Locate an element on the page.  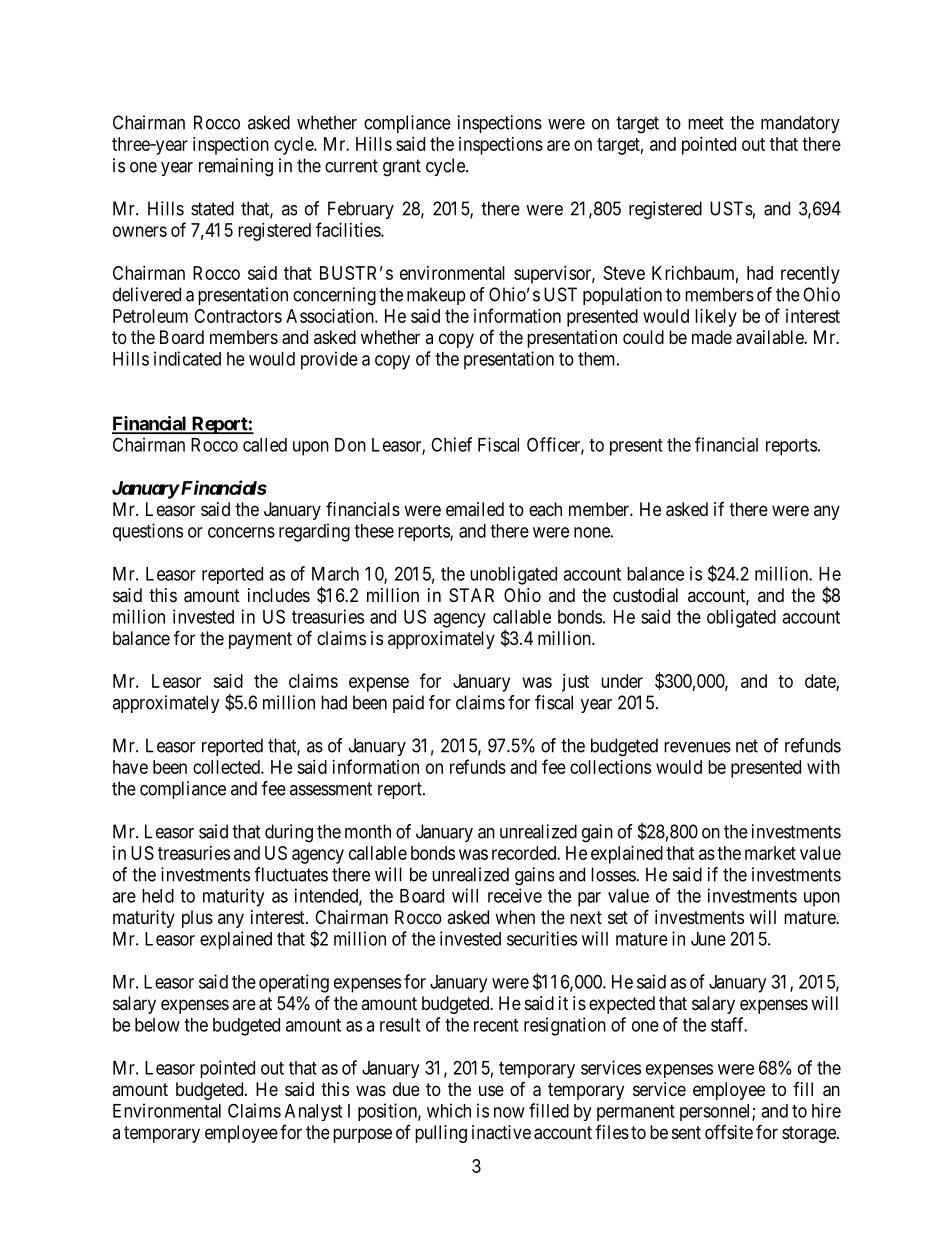
grant is located at coordinates (402, 168).
